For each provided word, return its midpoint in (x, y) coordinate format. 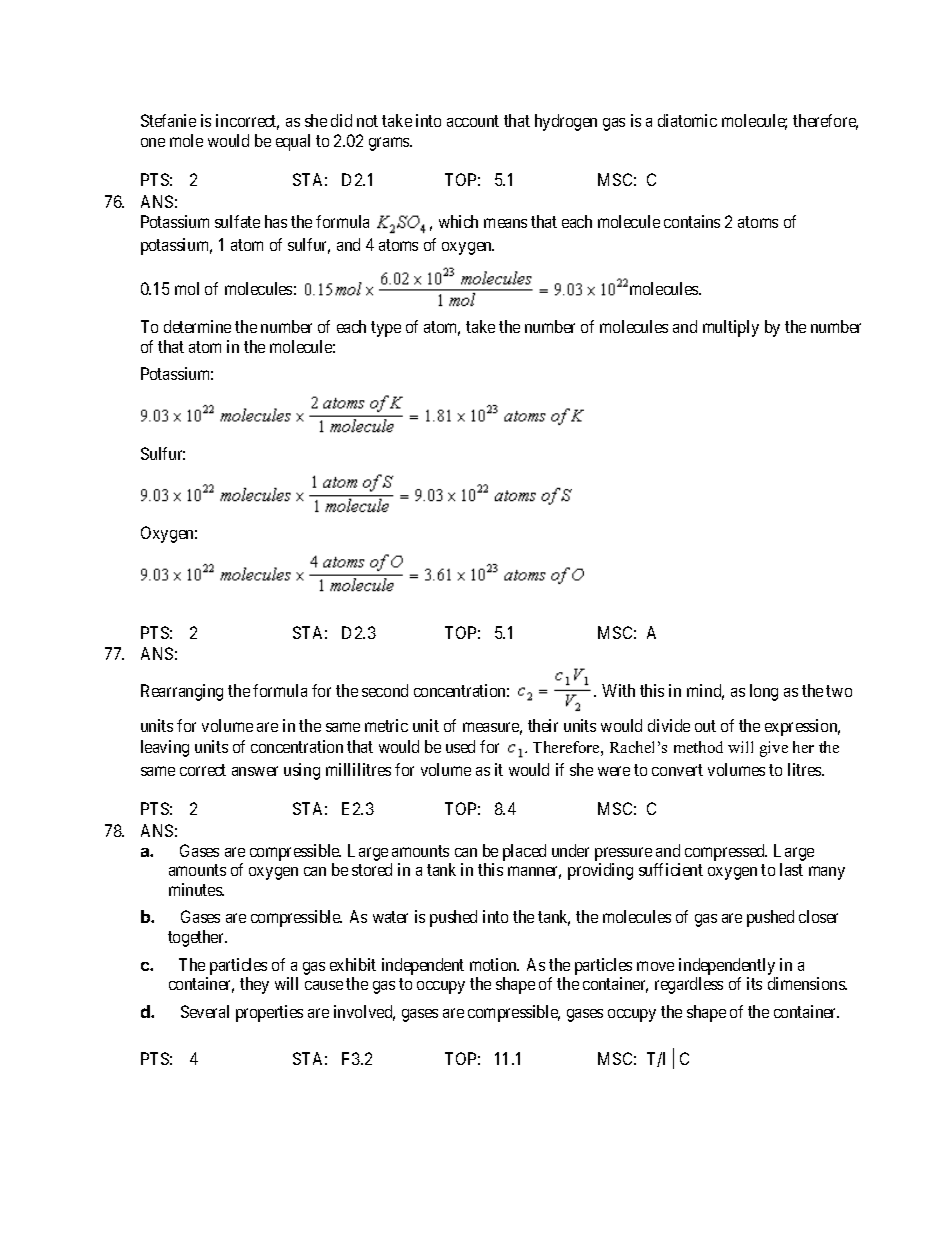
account (473, 121)
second (385, 690)
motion (494, 964)
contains (692, 221)
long (764, 692)
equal (293, 142)
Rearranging (182, 692)
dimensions (807, 983)
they (254, 985)
